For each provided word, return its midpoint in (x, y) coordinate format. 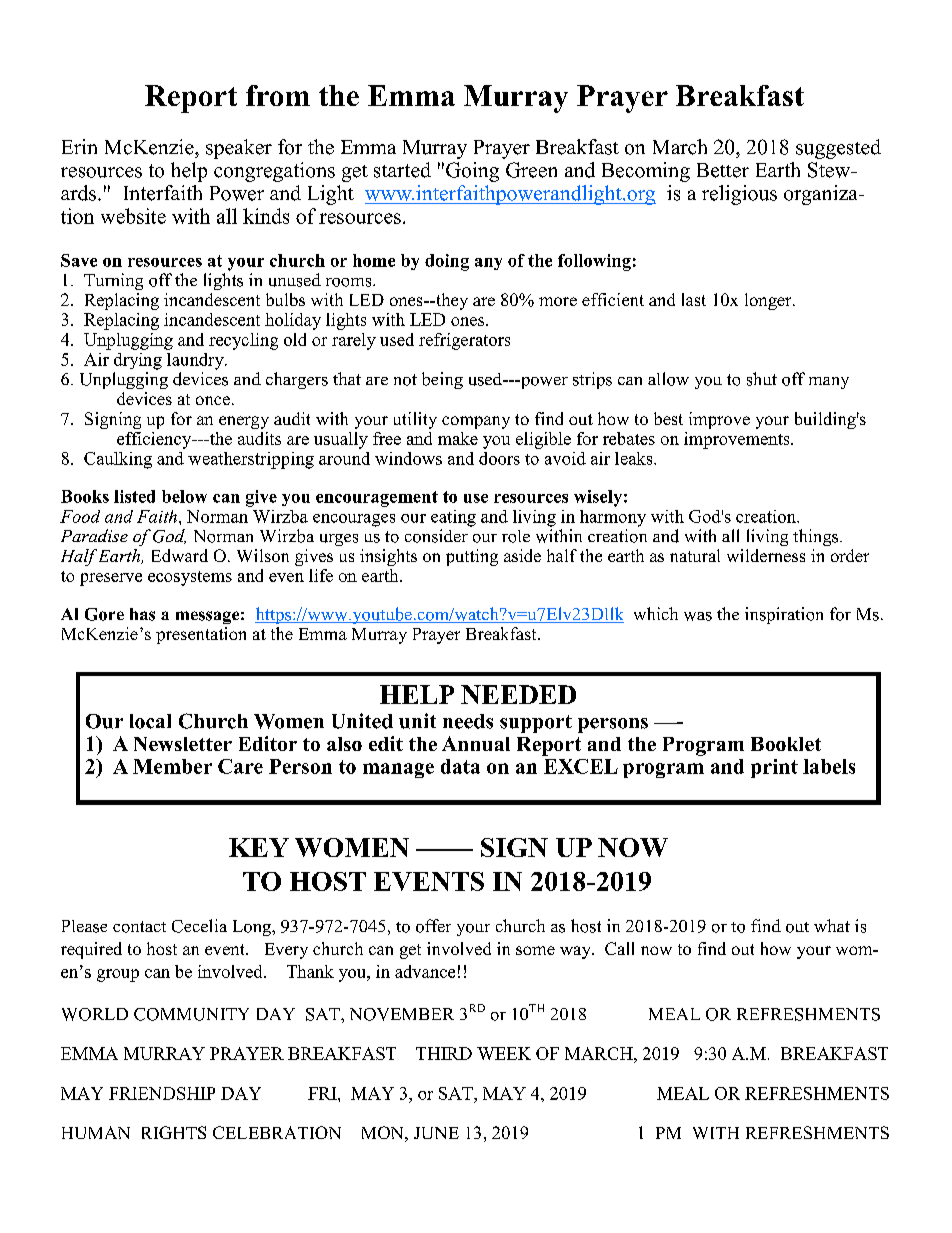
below (184, 496)
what (832, 925)
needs (468, 721)
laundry (196, 361)
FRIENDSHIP (162, 1093)
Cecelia (199, 926)
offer (433, 926)
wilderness (766, 555)
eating (453, 518)
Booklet (786, 744)
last (694, 299)
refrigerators (464, 341)
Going (472, 172)
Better (723, 170)
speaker (239, 149)
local (150, 721)
